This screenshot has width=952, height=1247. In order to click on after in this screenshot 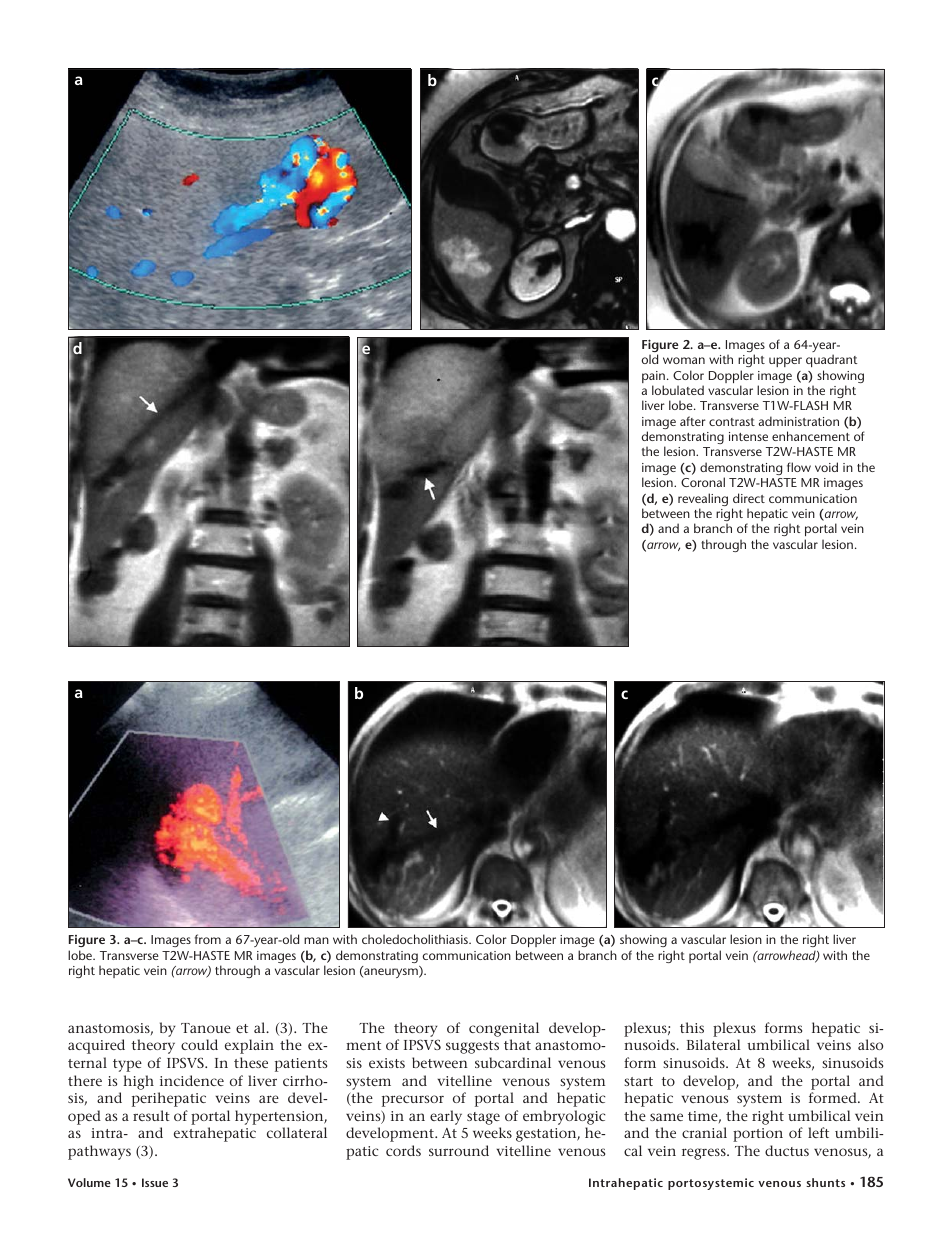, I will do `click(693, 421)`.
